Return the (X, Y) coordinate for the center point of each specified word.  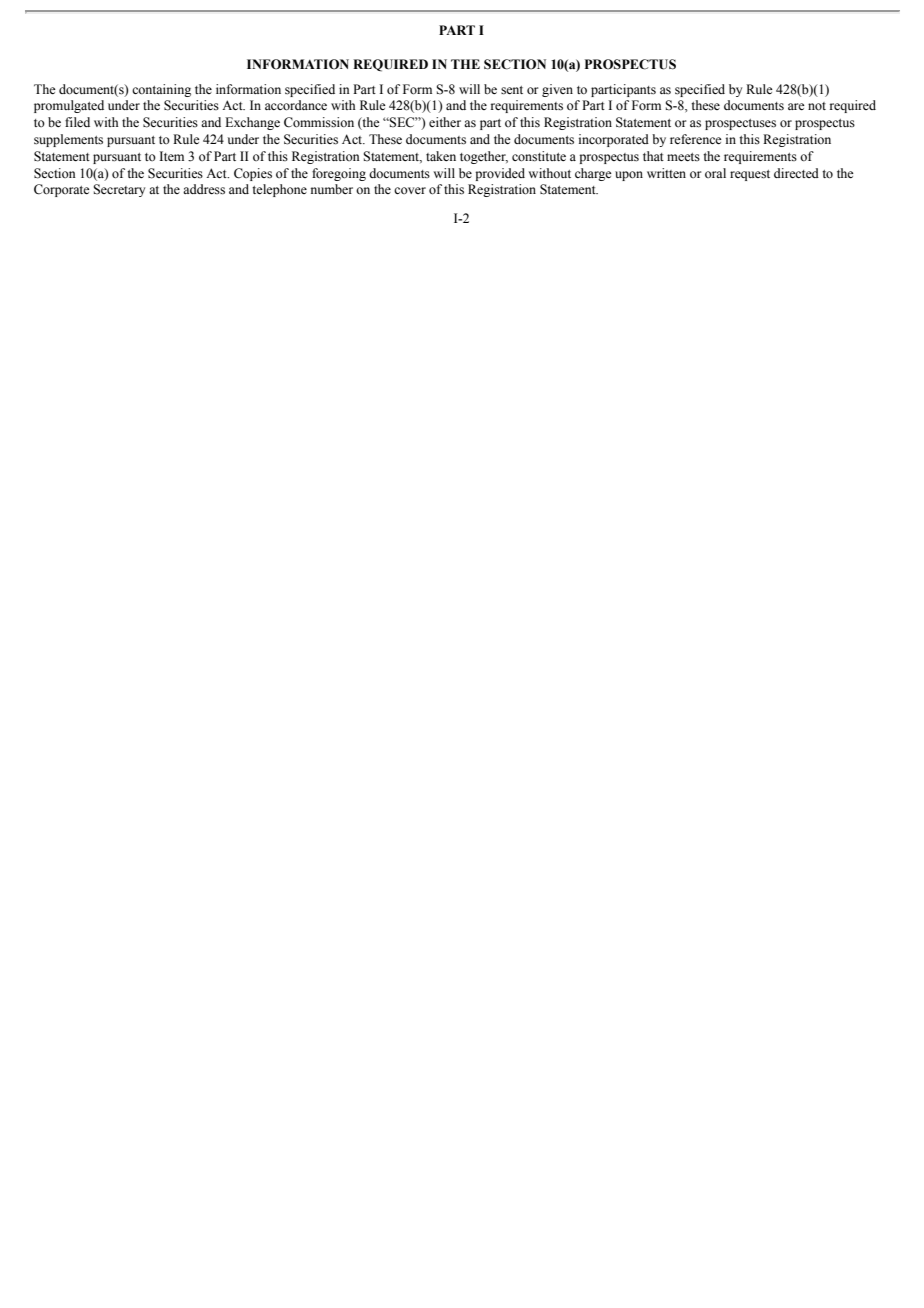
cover (410, 190)
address (204, 189)
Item (171, 156)
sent (512, 90)
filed (77, 122)
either (445, 122)
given (557, 90)
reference (696, 139)
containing (161, 90)
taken (441, 156)
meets (683, 157)
